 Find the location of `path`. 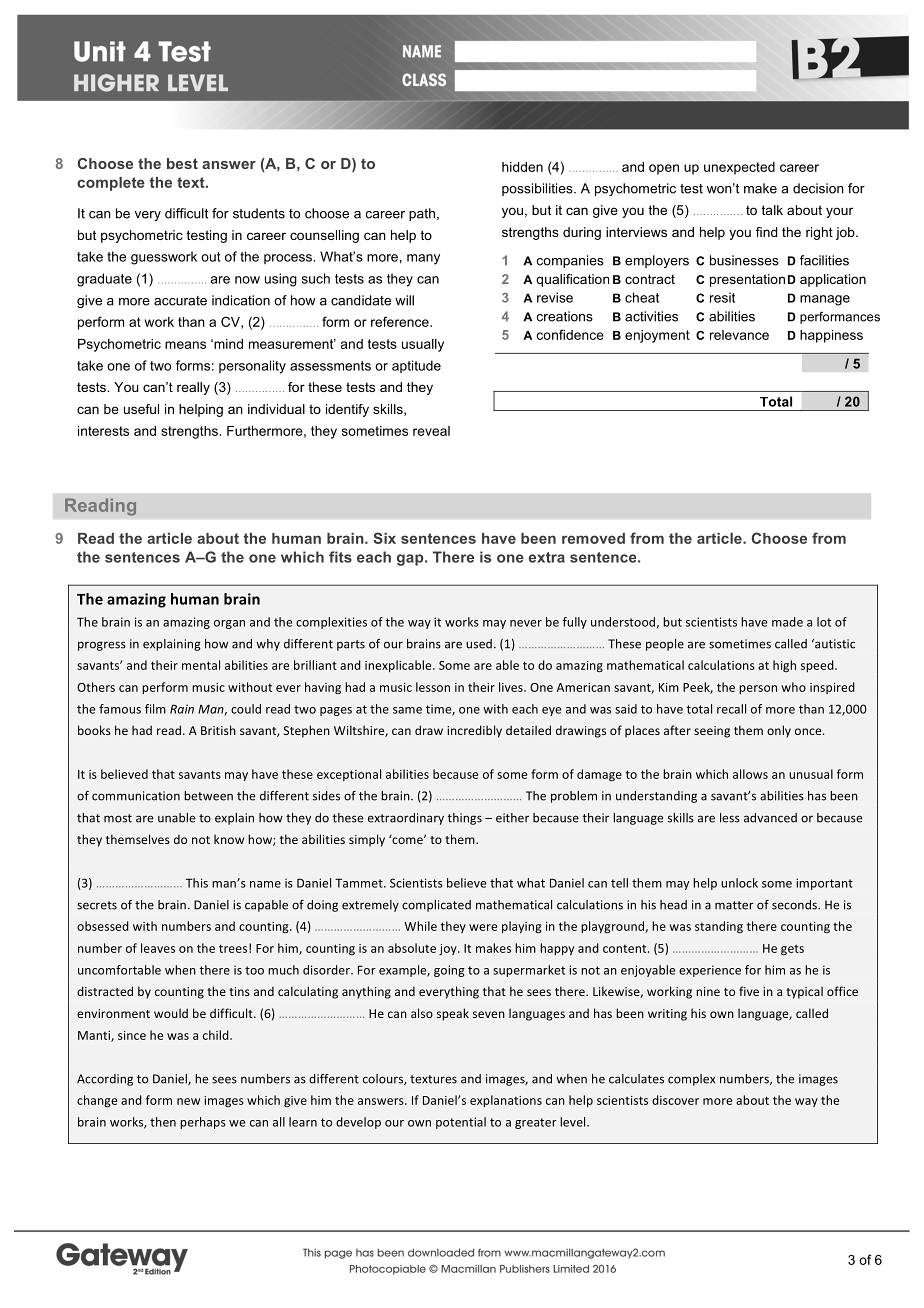

path is located at coordinates (422, 214).
